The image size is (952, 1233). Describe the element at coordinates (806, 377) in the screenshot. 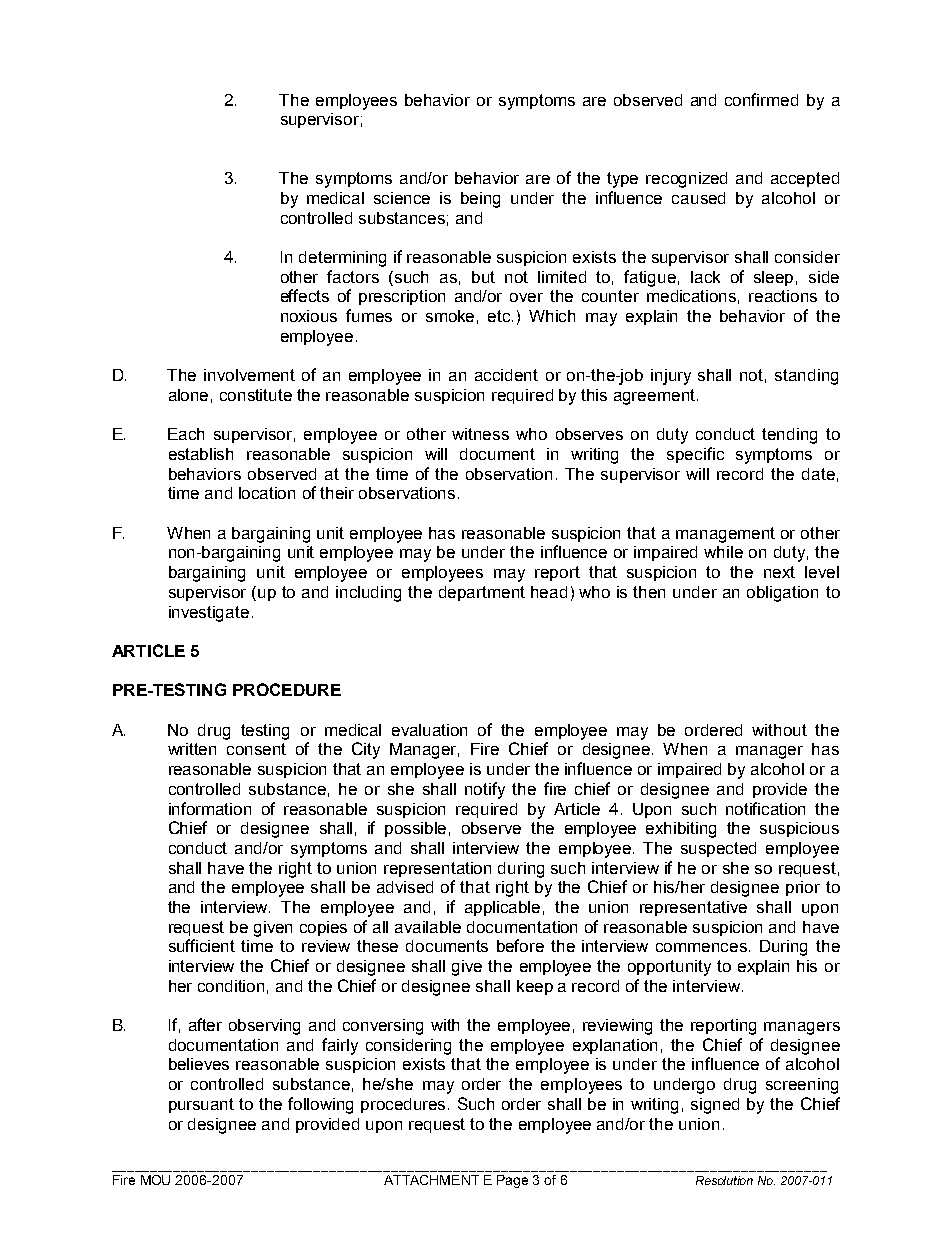

I see `standing` at that location.
